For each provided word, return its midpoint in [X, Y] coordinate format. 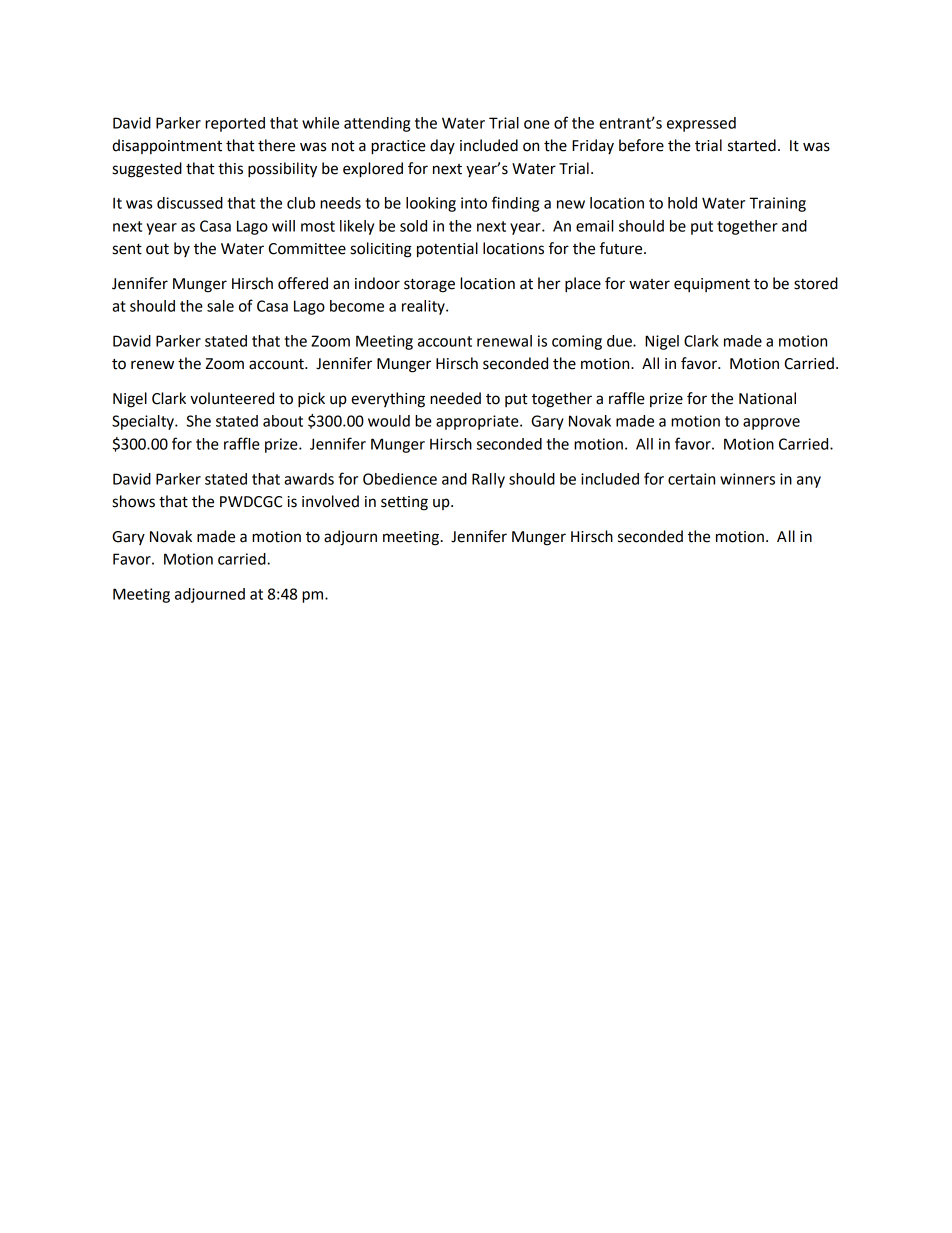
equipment [712, 285]
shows [133, 501]
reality [424, 307]
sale [220, 306]
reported [235, 124]
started [752, 145]
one [537, 124]
